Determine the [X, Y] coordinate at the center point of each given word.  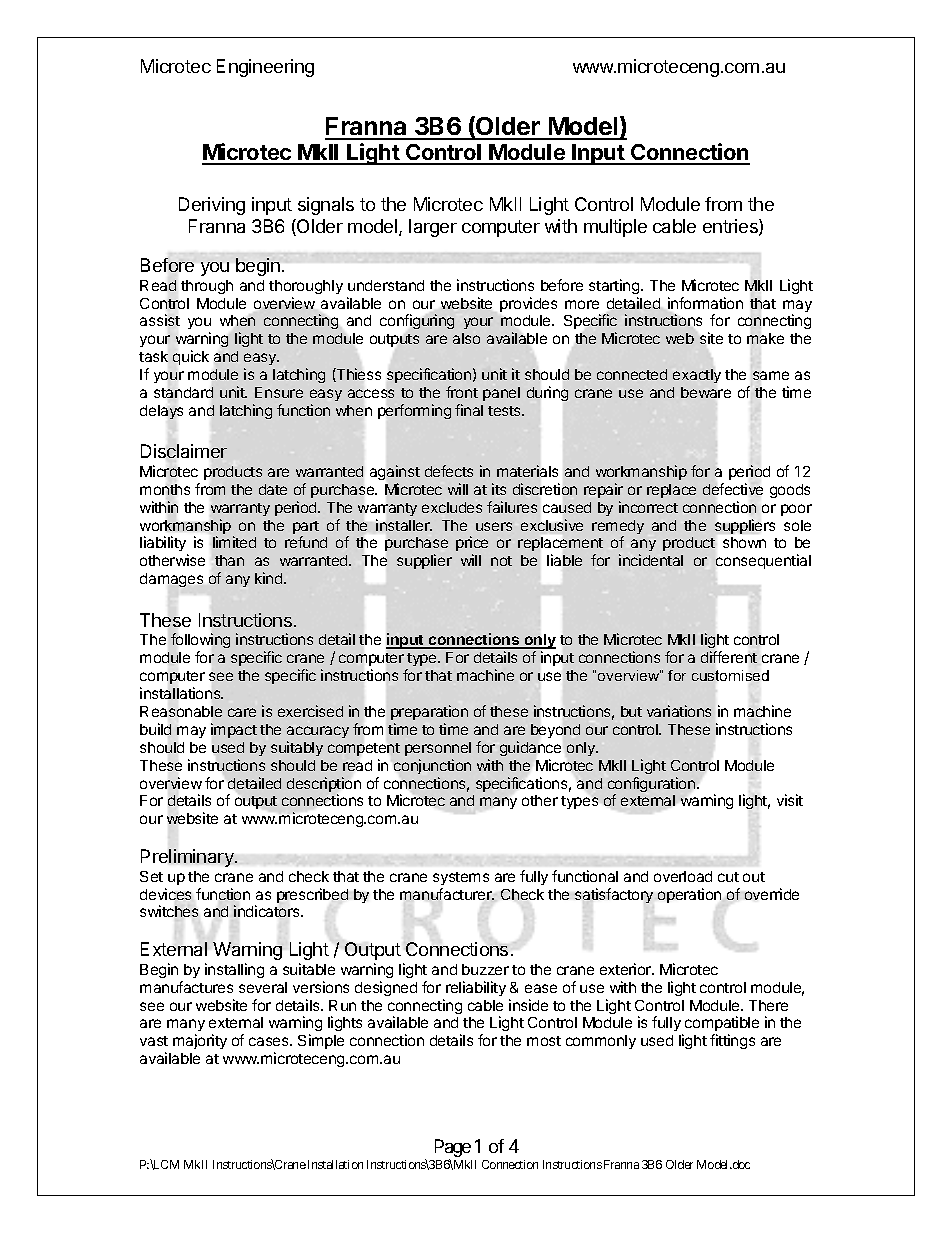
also [466, 338]
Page [453, 1149]
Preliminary [188, 858]
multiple [615, 228]
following [200, 640]
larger [433, 228]
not [501, 561]
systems [461, 878]
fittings [732, 1041]
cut [728, 877]
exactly [697, 376]
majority [200, 1041]
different [729, 657]
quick [191, 357]
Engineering [265, 68]
